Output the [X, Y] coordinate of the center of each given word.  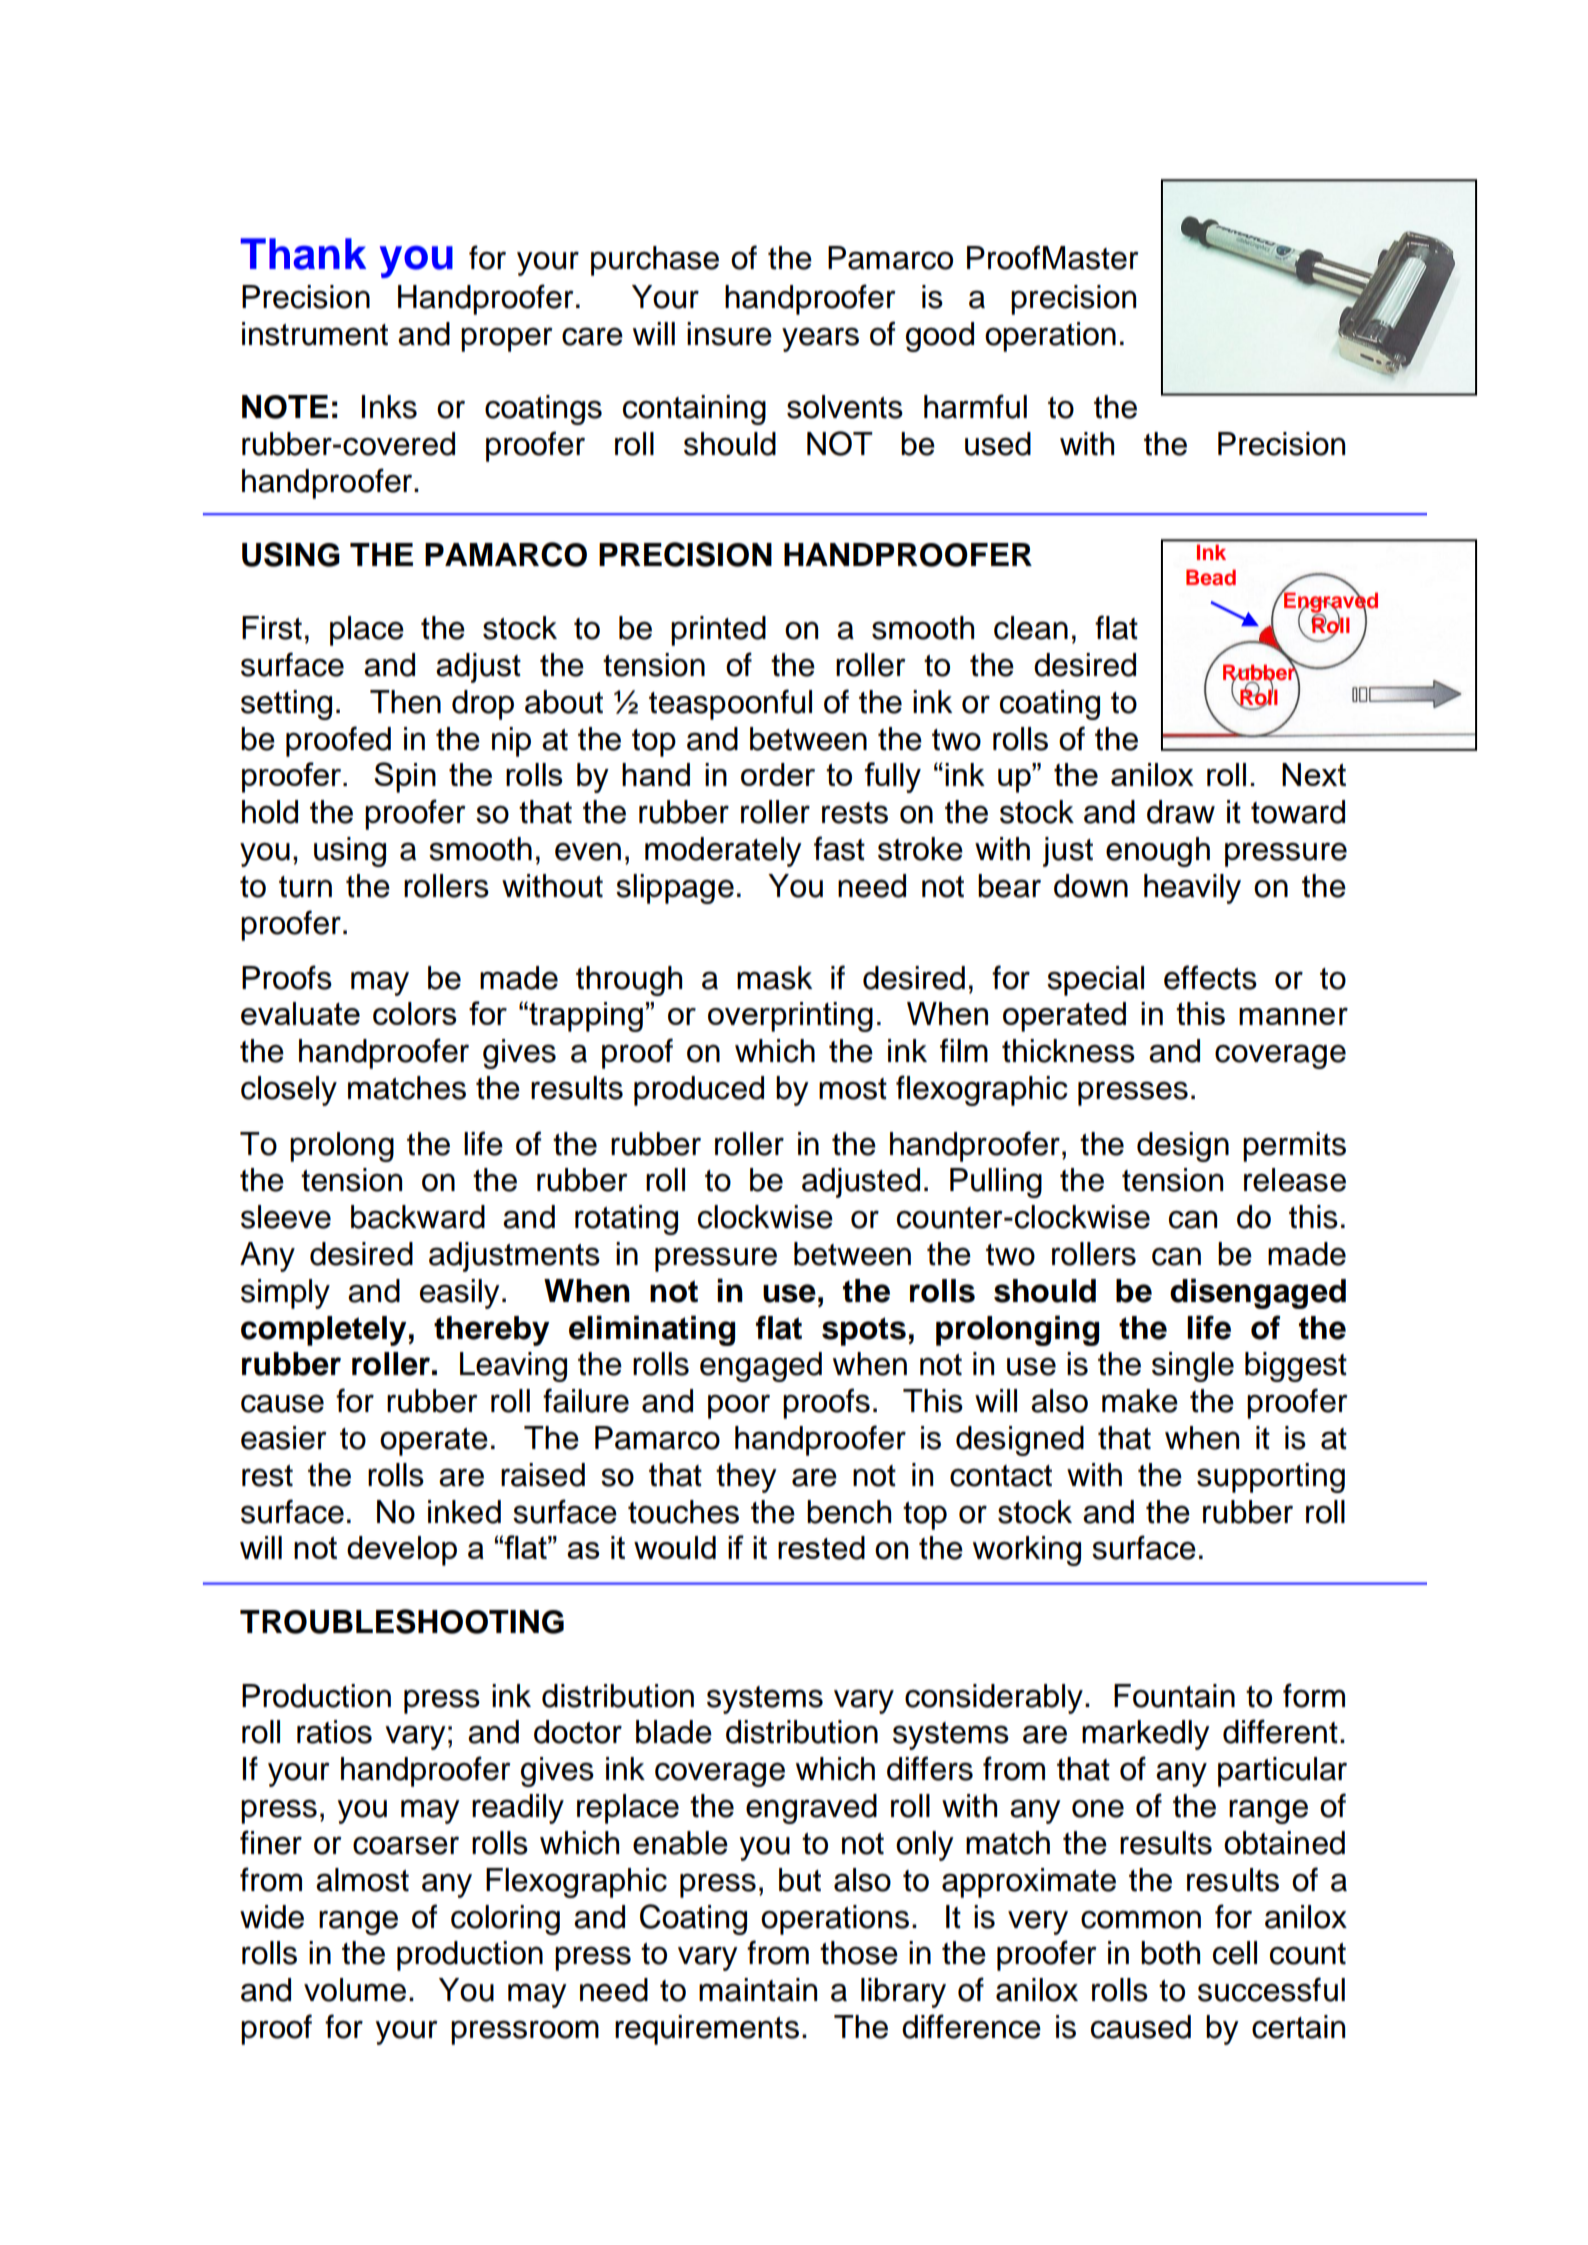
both [1170, 1953]
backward [418, 1217]
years [820, 339]
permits [1294, 1147]
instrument [315, 334]
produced [699, 1091]
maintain [758, 1990]
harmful [975, 406]
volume [355, 1990]
